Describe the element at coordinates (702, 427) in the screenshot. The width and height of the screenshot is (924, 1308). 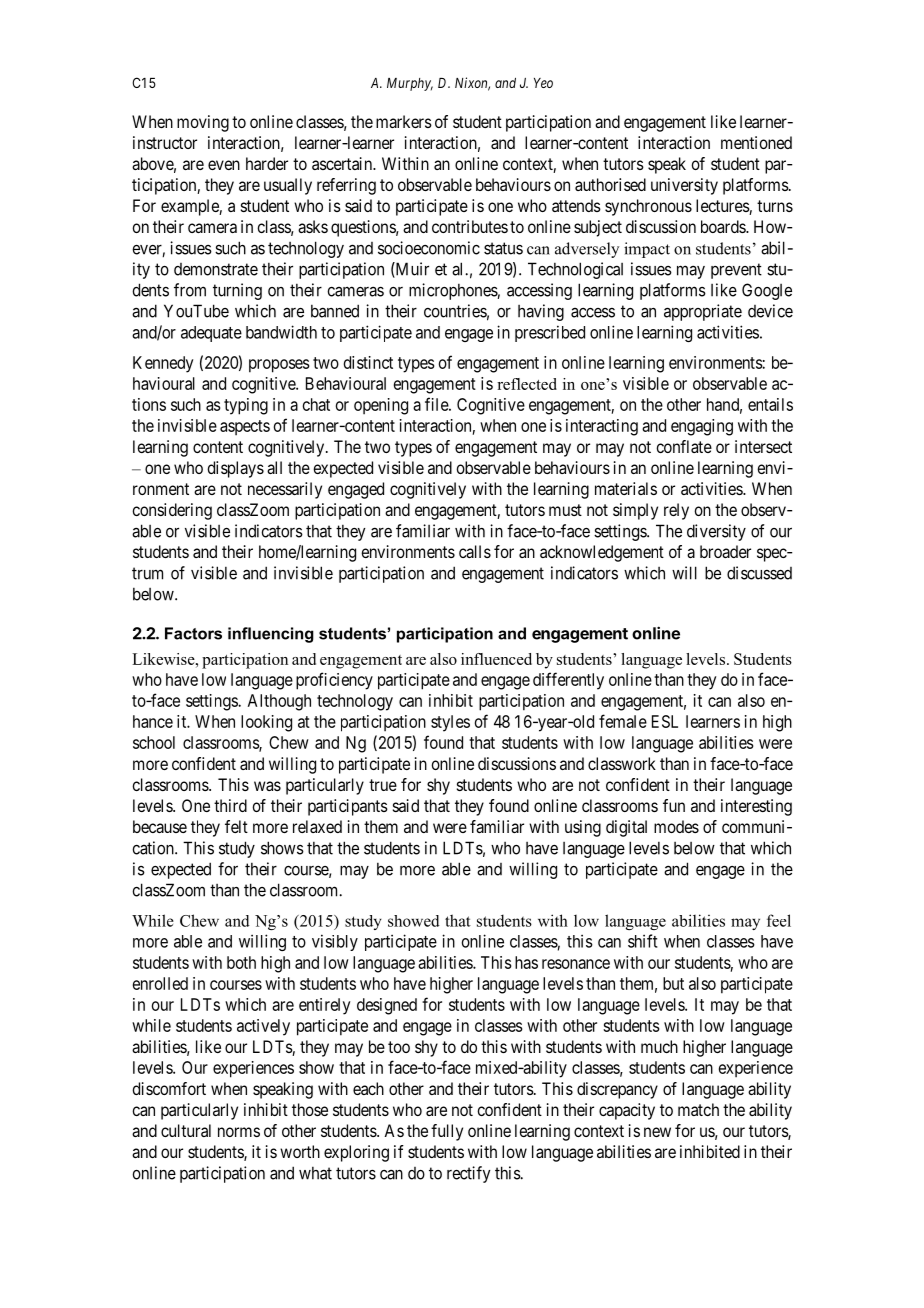
I see `engaging` at that location.
